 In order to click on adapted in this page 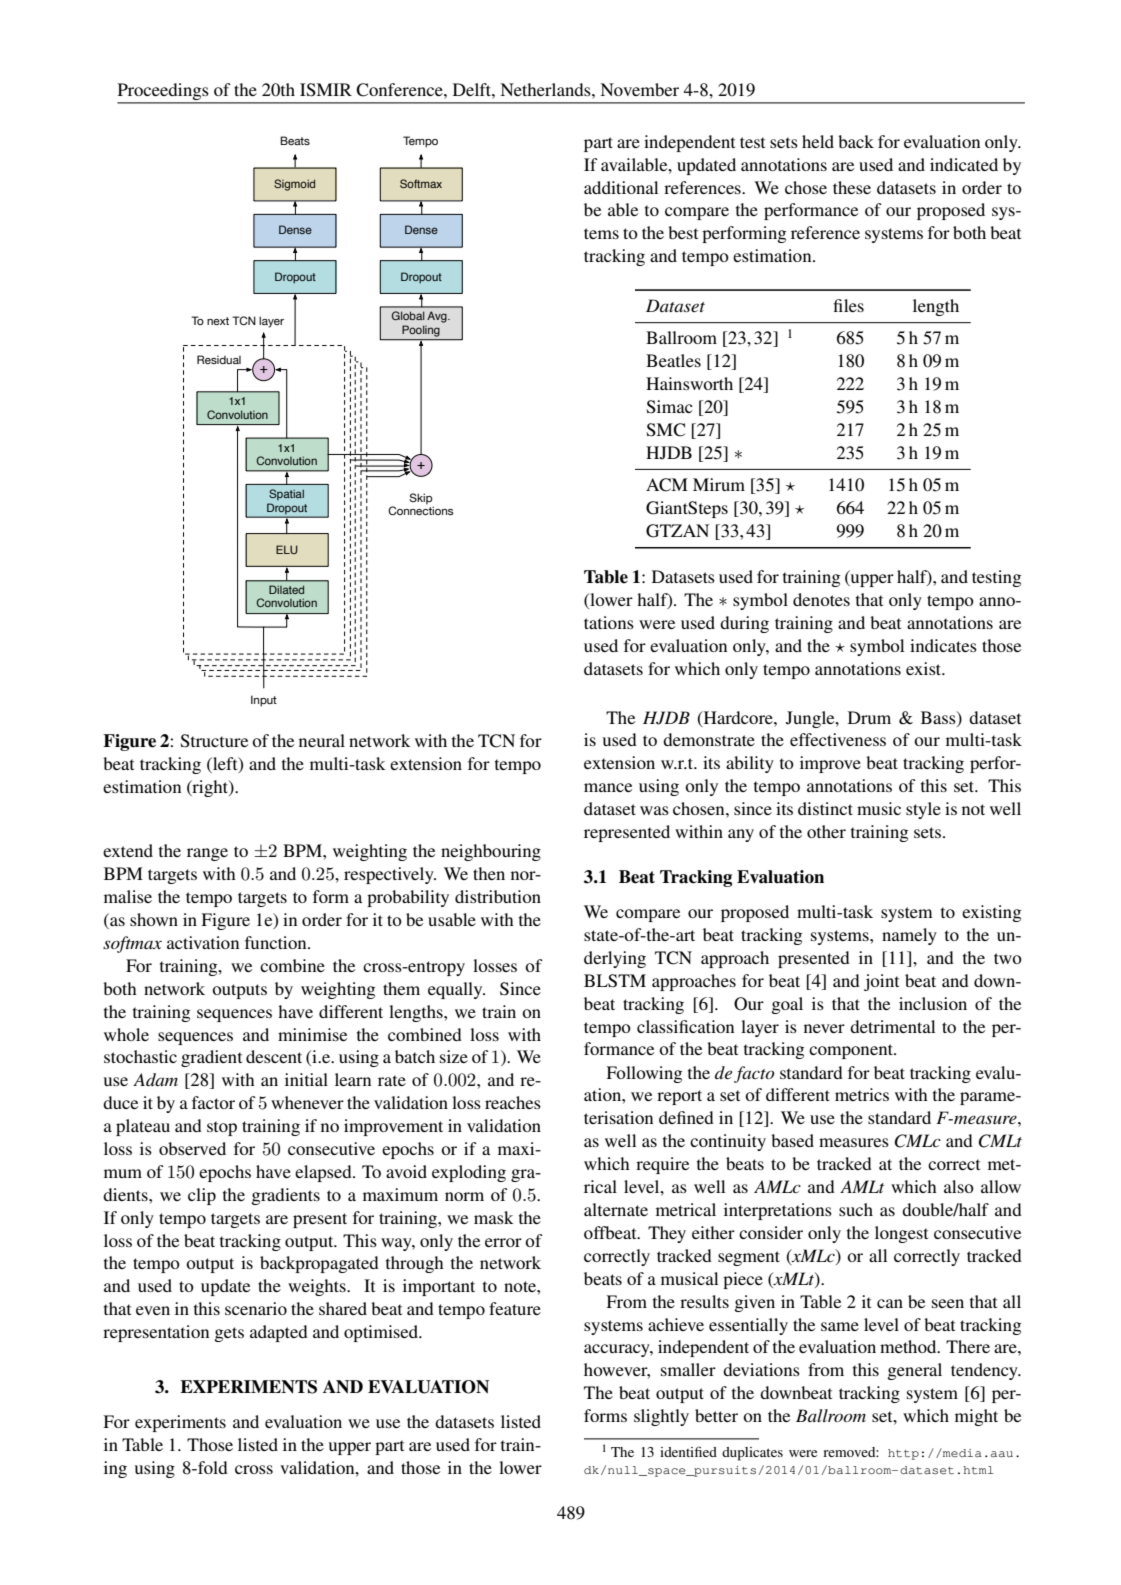, I will do `click(279, 1333)`.
